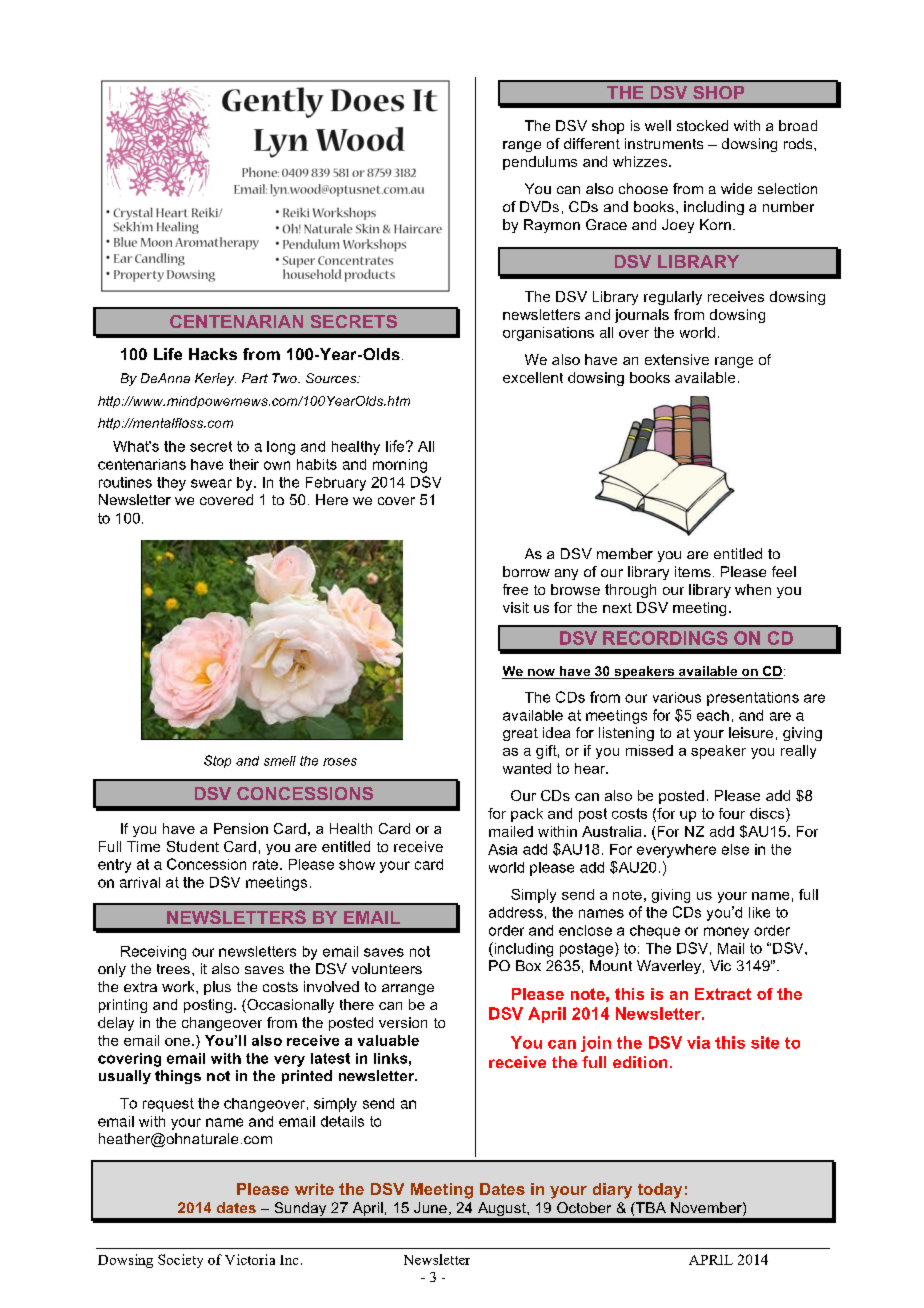  I want to click on money, so click(726, 933).
